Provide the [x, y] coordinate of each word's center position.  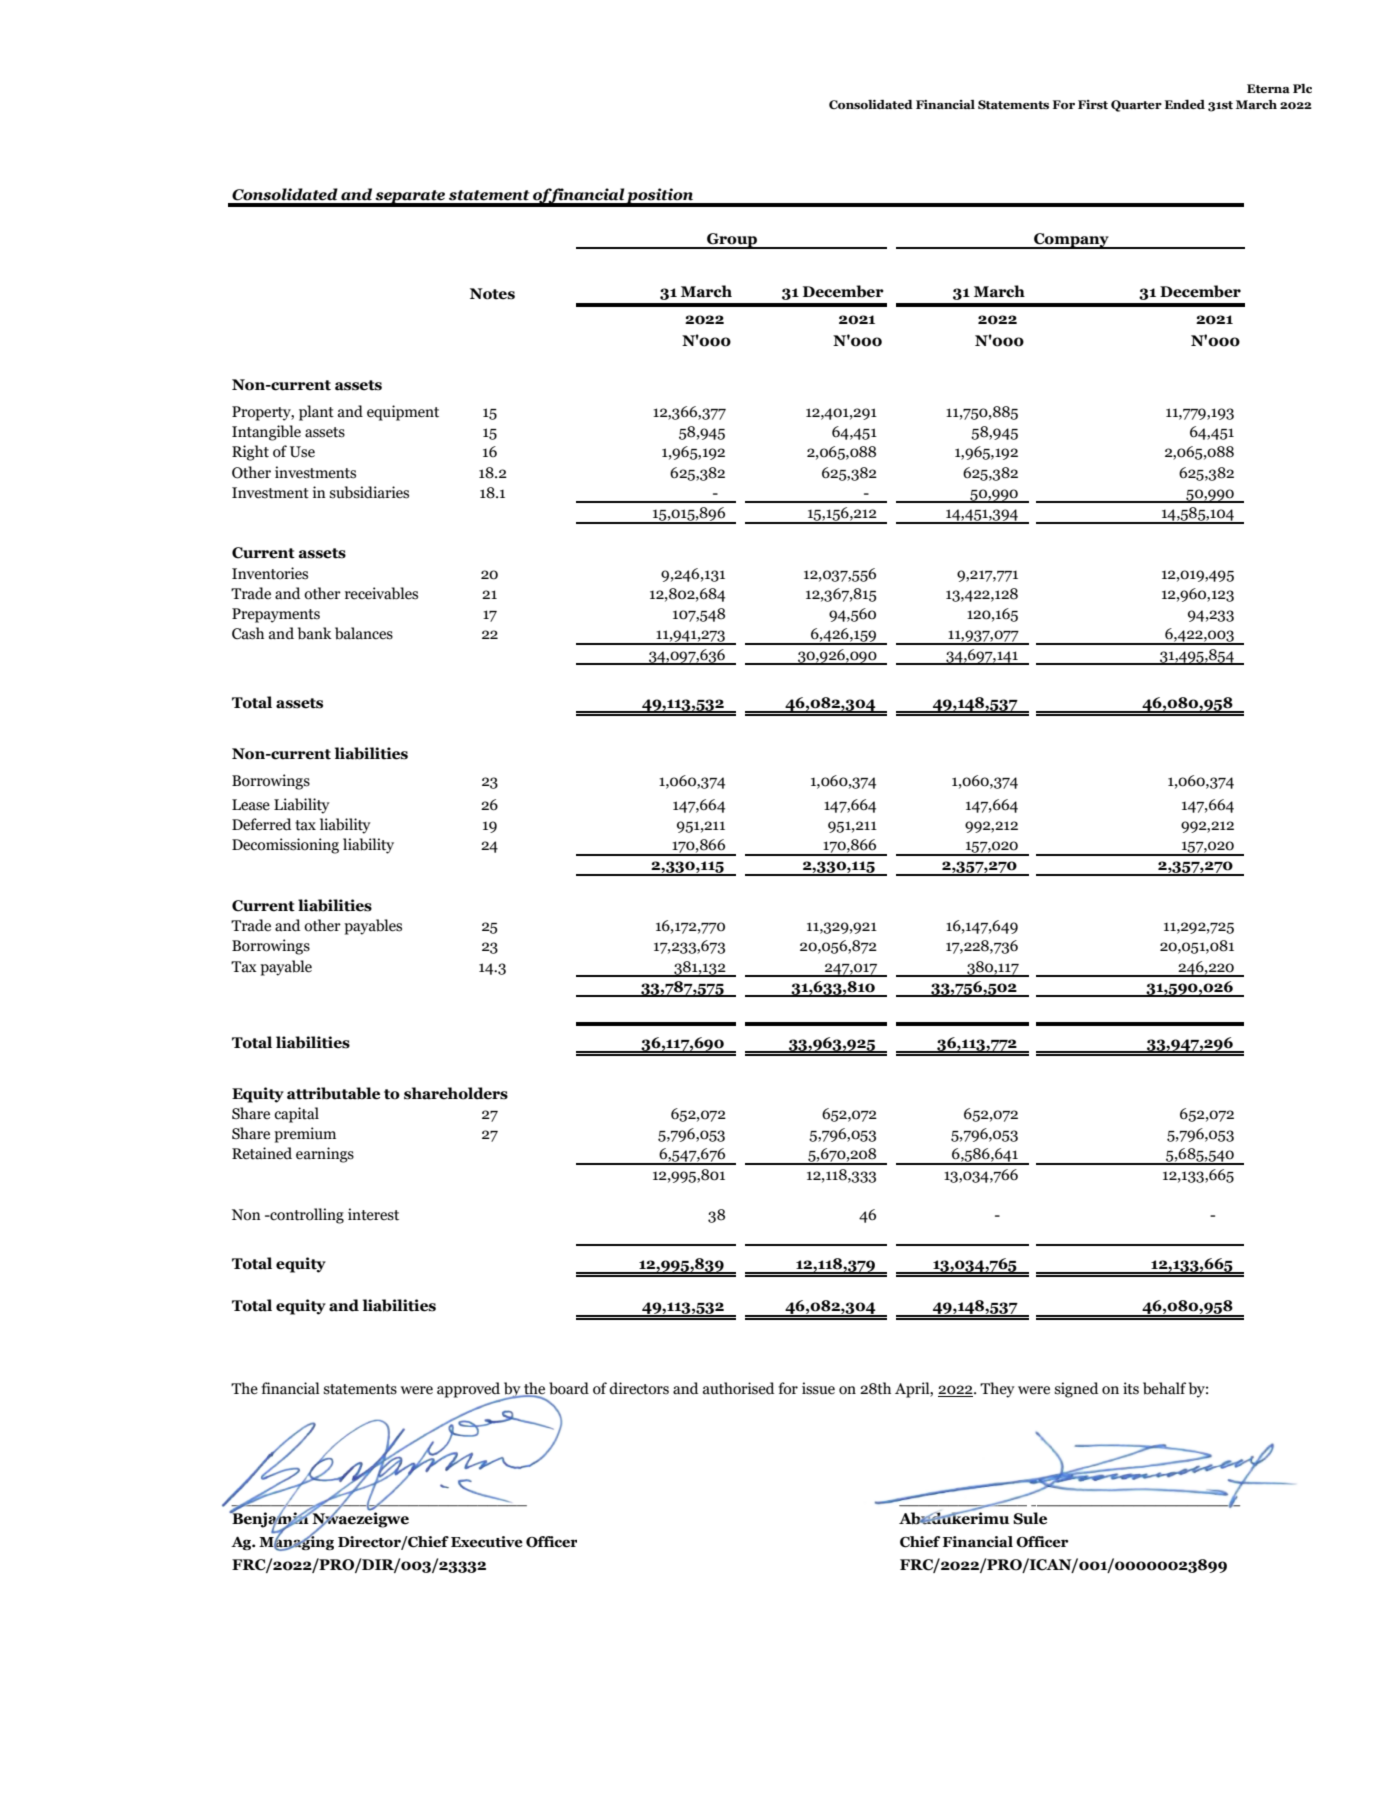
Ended [1185, 104]
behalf [1164, 1388]
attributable [333, 1093]
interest [373, 1214]
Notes [492, 294]
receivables [381, 593]
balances [364, 633]
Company [1071, 241]
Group [732, 241]
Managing [296, 1542]
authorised [738, 1388]
